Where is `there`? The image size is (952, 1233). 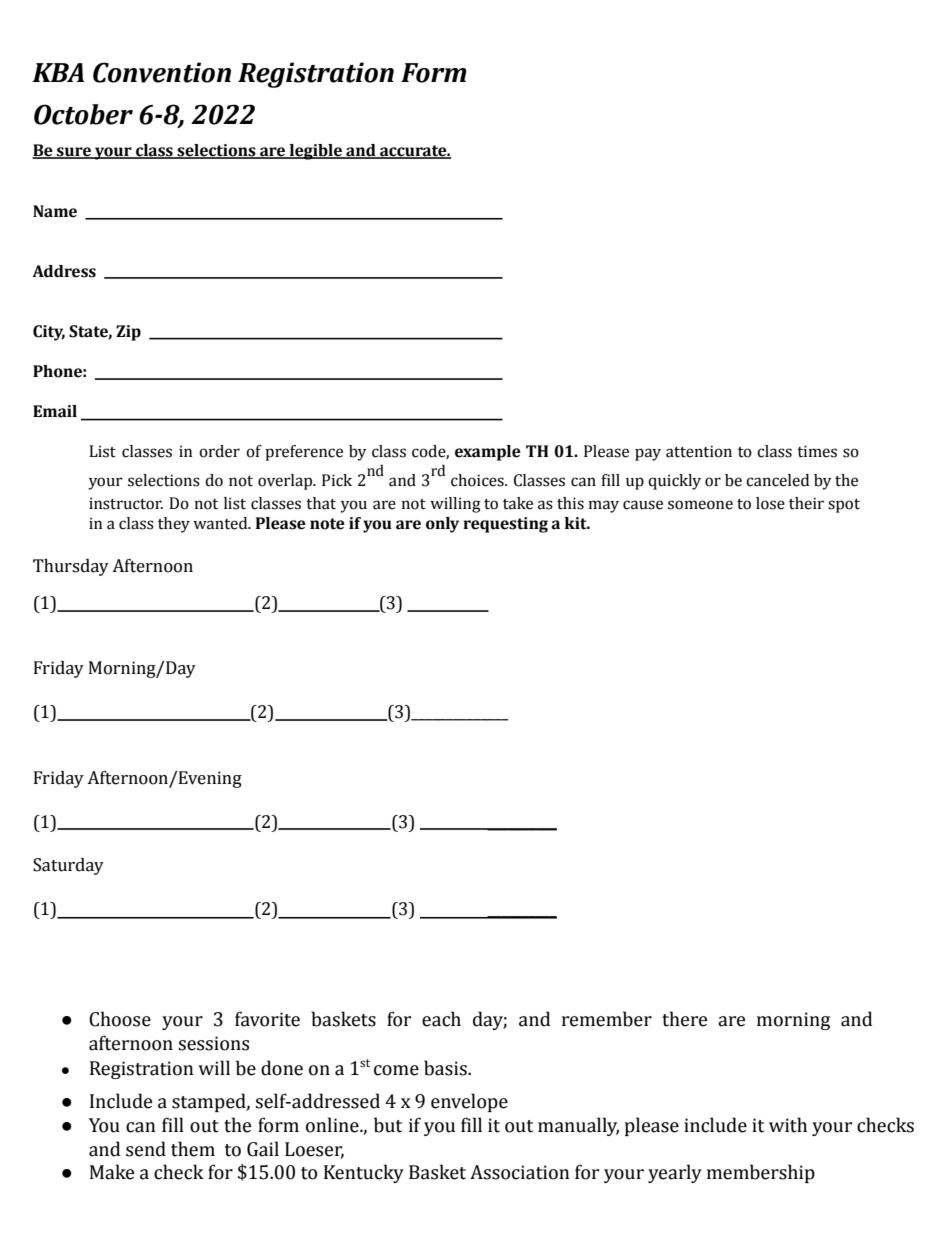
there is located at coordinates (684, 1019).
